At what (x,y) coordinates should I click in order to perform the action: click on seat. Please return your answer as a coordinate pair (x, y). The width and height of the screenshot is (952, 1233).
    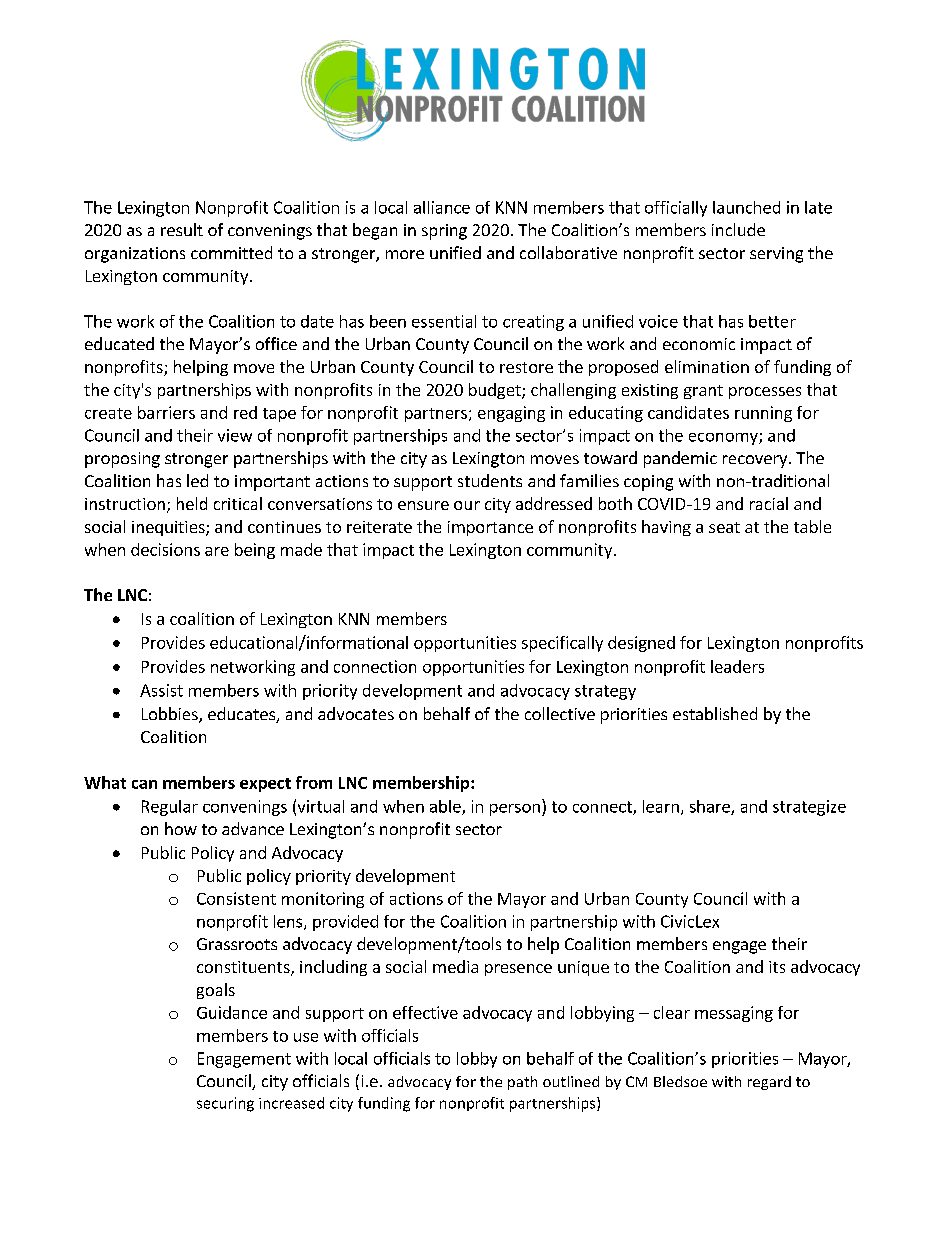
    Looking at the image, I should click on (724, 527).
